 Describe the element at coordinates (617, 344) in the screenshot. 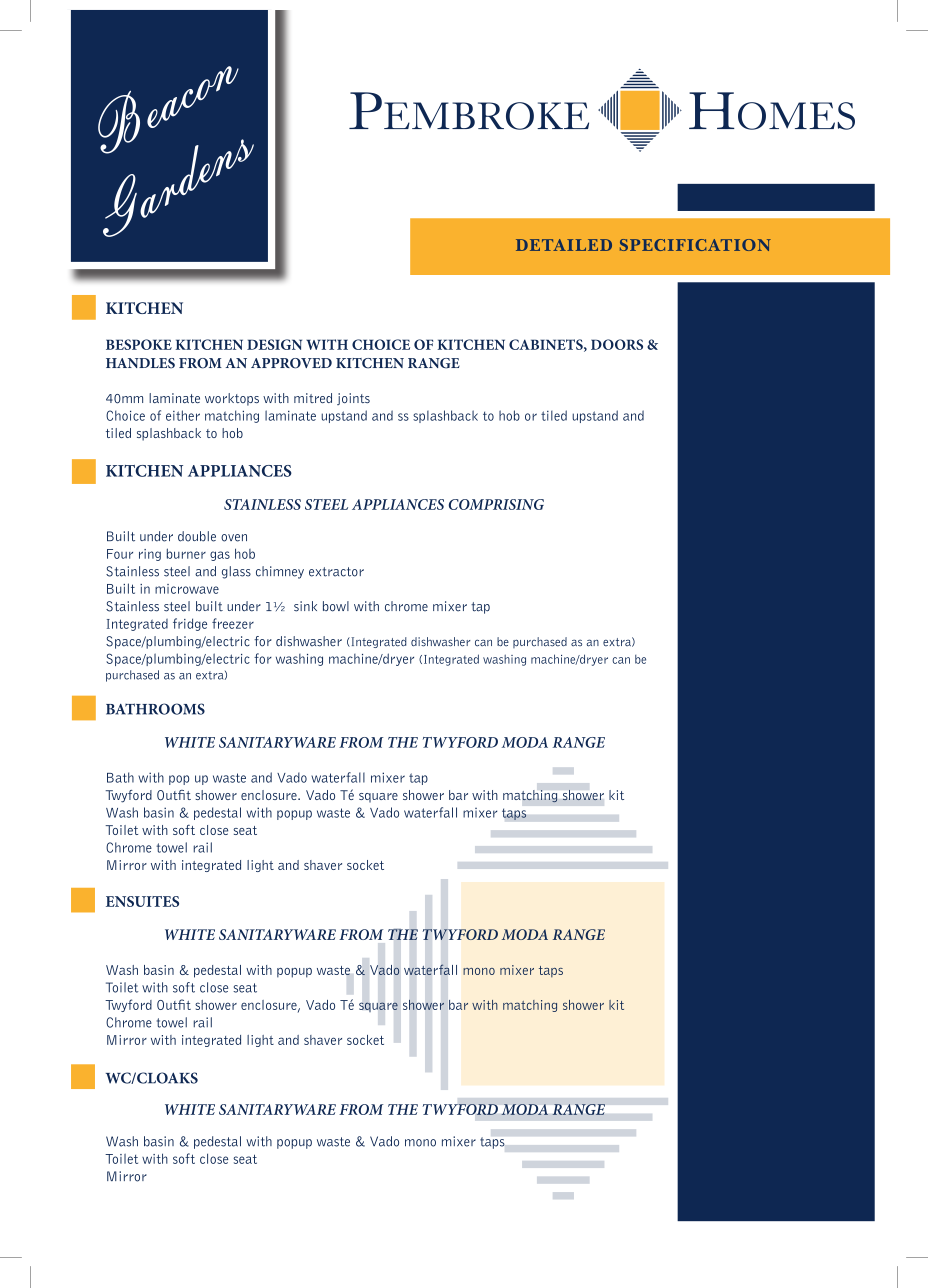

I see `DOORS` at that location.
